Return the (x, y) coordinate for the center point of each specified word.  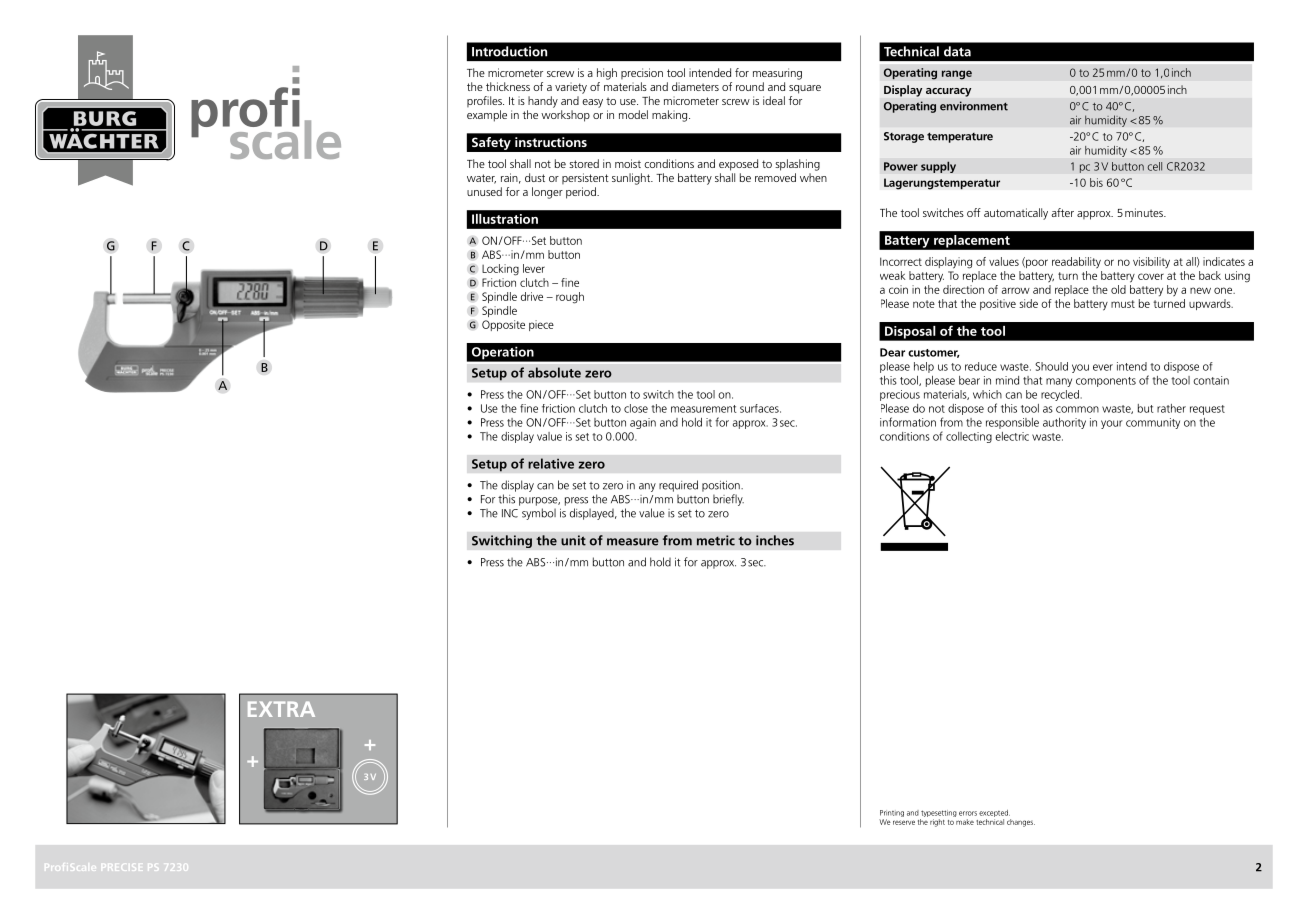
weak (892, 275)
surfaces (760, 408)
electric (1012, 436)
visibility (1151, 262)
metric (716, 540)
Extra (281, 709)
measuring (777, 74)
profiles (485, 101)
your (1112, 424)
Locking (500, 270)
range (957, 75)
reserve (904, 822)
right (937, 823)
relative (551, 463)
